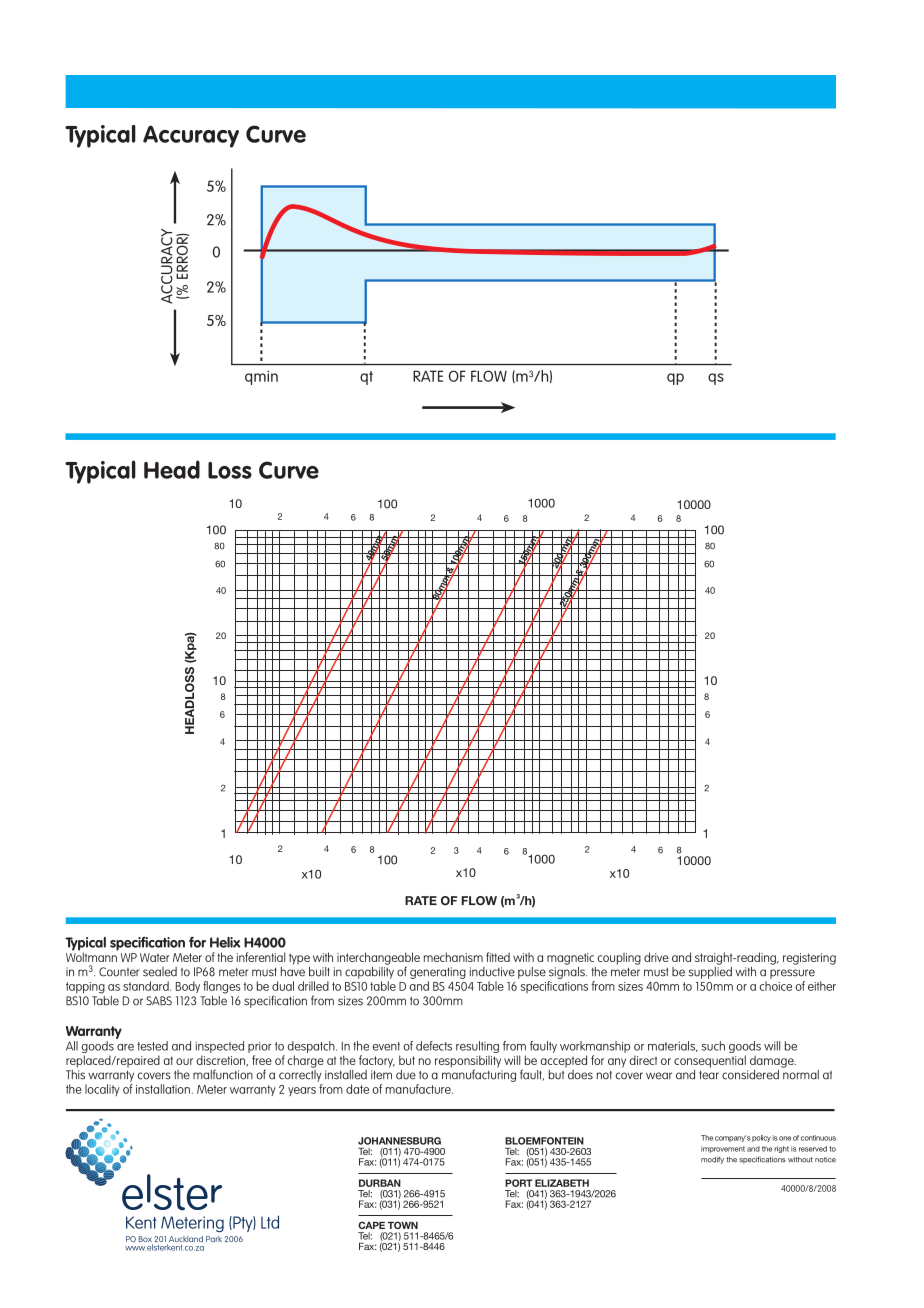 This page has height=1308, width=924. I want to click on drive, so click(656, 957).
